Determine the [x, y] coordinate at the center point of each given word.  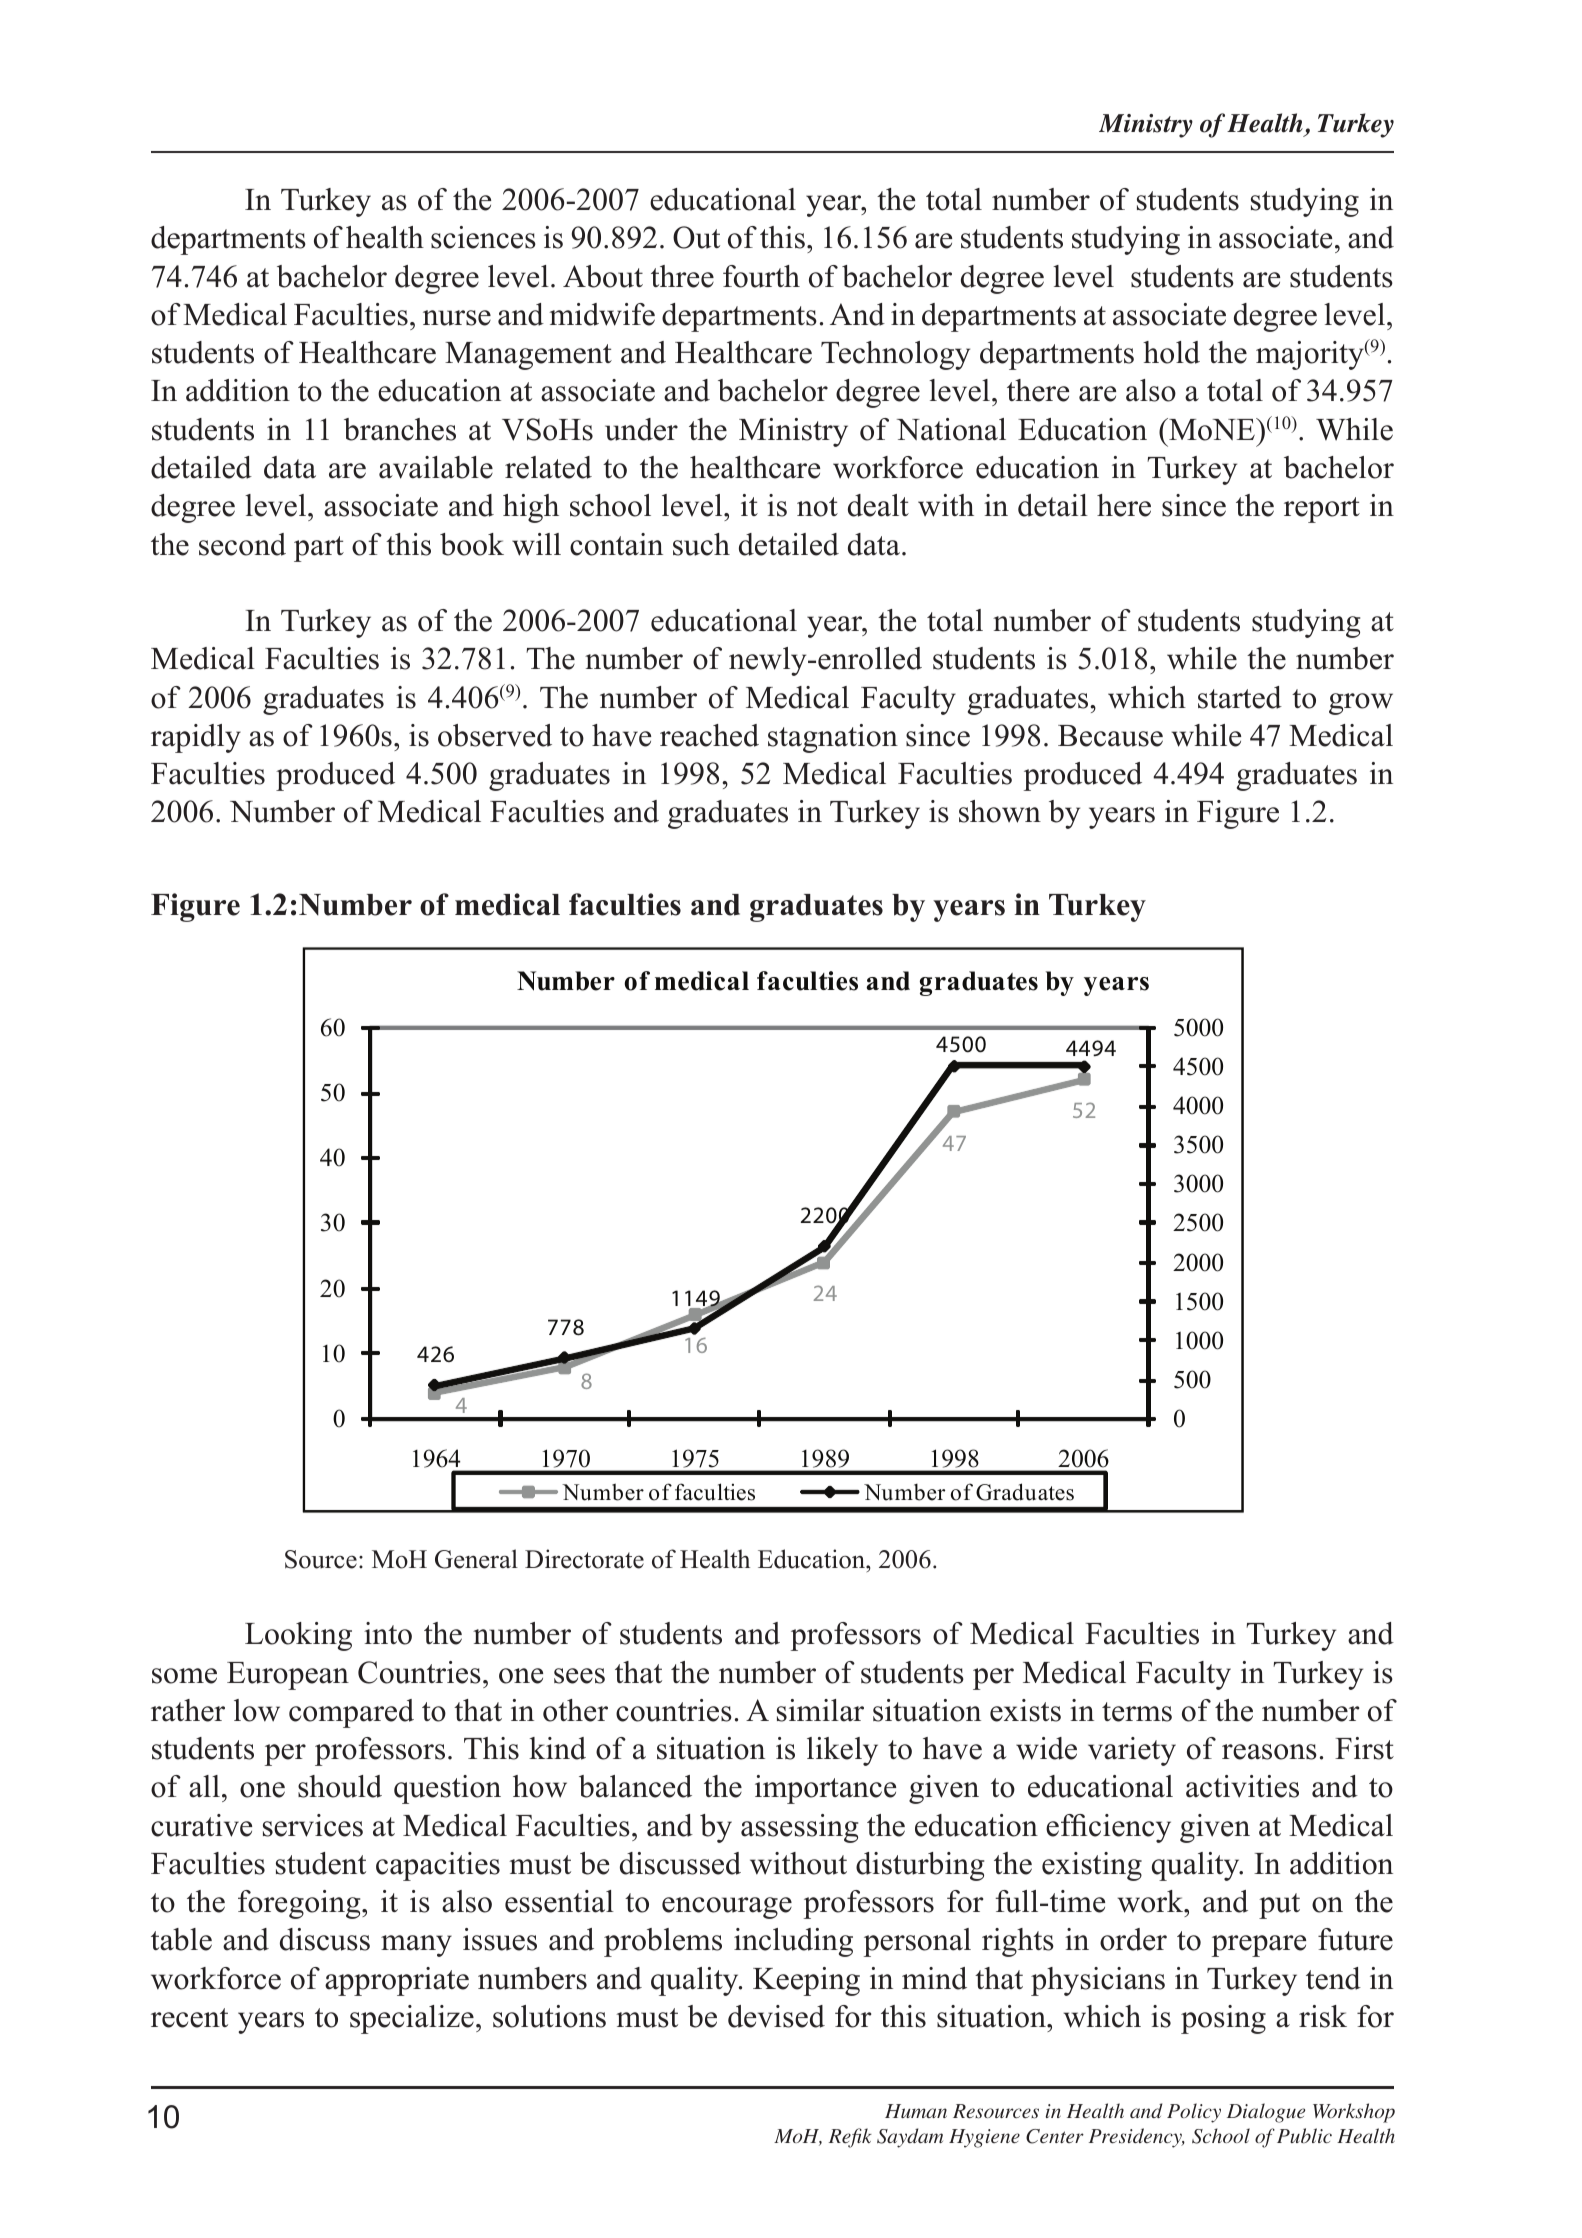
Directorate [584, 1559]
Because [1110, 736]
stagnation [833, 738]
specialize [412, 2019]
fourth [761, 276]
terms [1137, 1712]
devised [776, 2016]
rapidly [196, 738]
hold [1171, 352]
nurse [457, 318]
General [476, 1559]
